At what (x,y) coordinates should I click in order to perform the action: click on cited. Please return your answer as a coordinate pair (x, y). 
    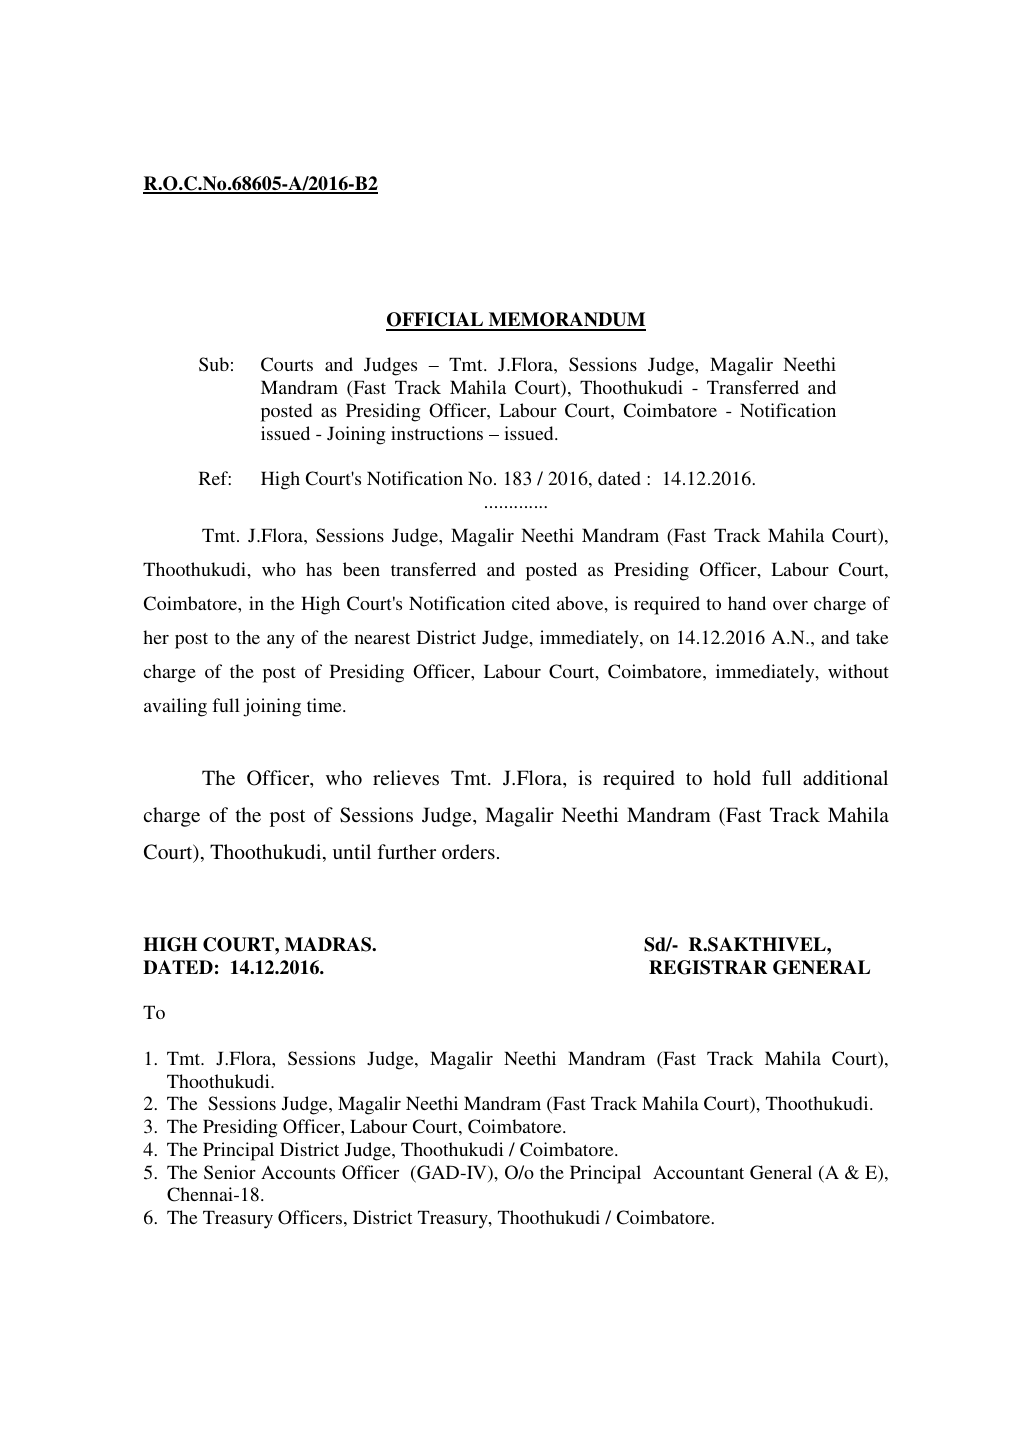
    Looking at the image, I should click on (531, 603).
